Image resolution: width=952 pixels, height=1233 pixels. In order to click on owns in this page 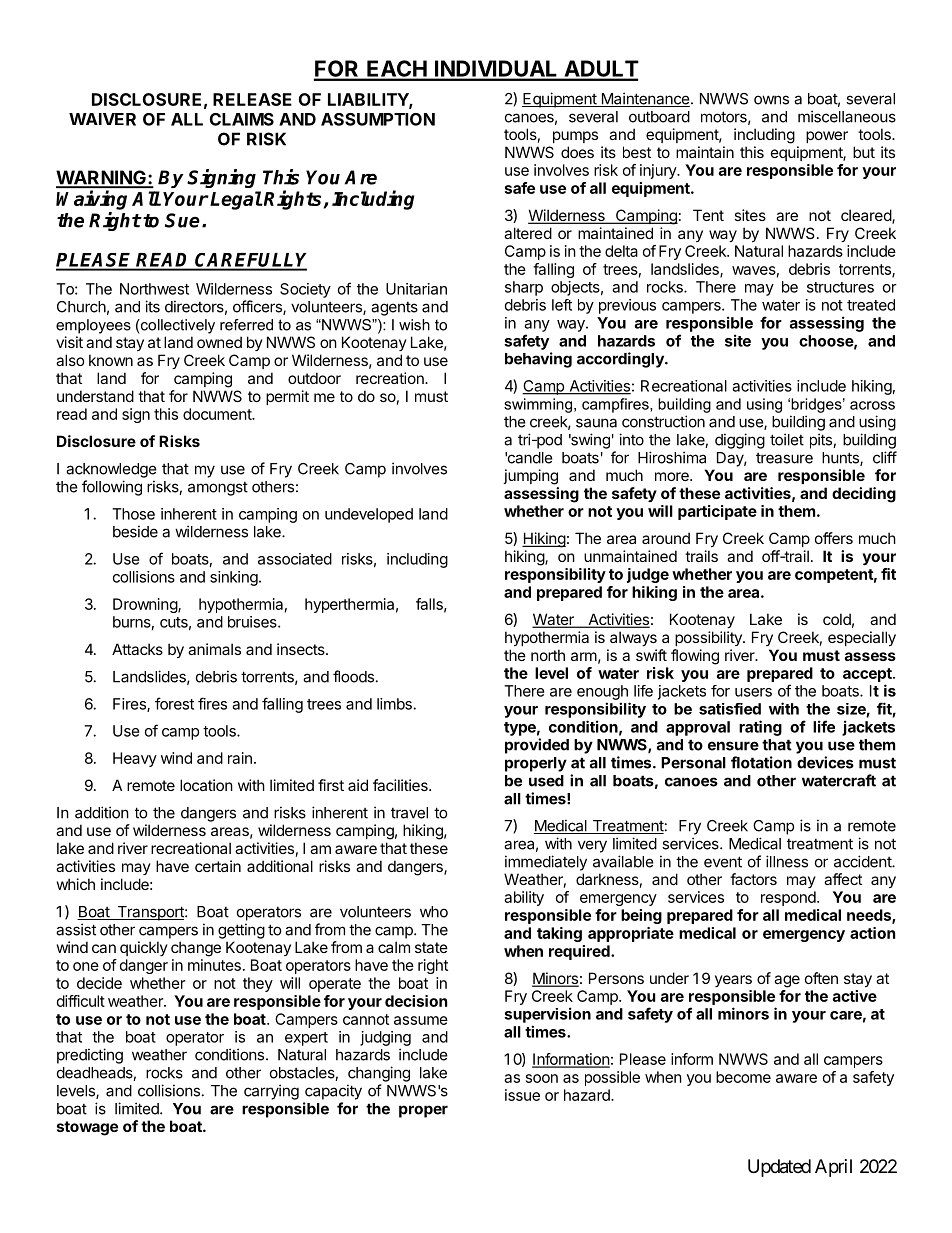, I will do `click(771, 100)`.
